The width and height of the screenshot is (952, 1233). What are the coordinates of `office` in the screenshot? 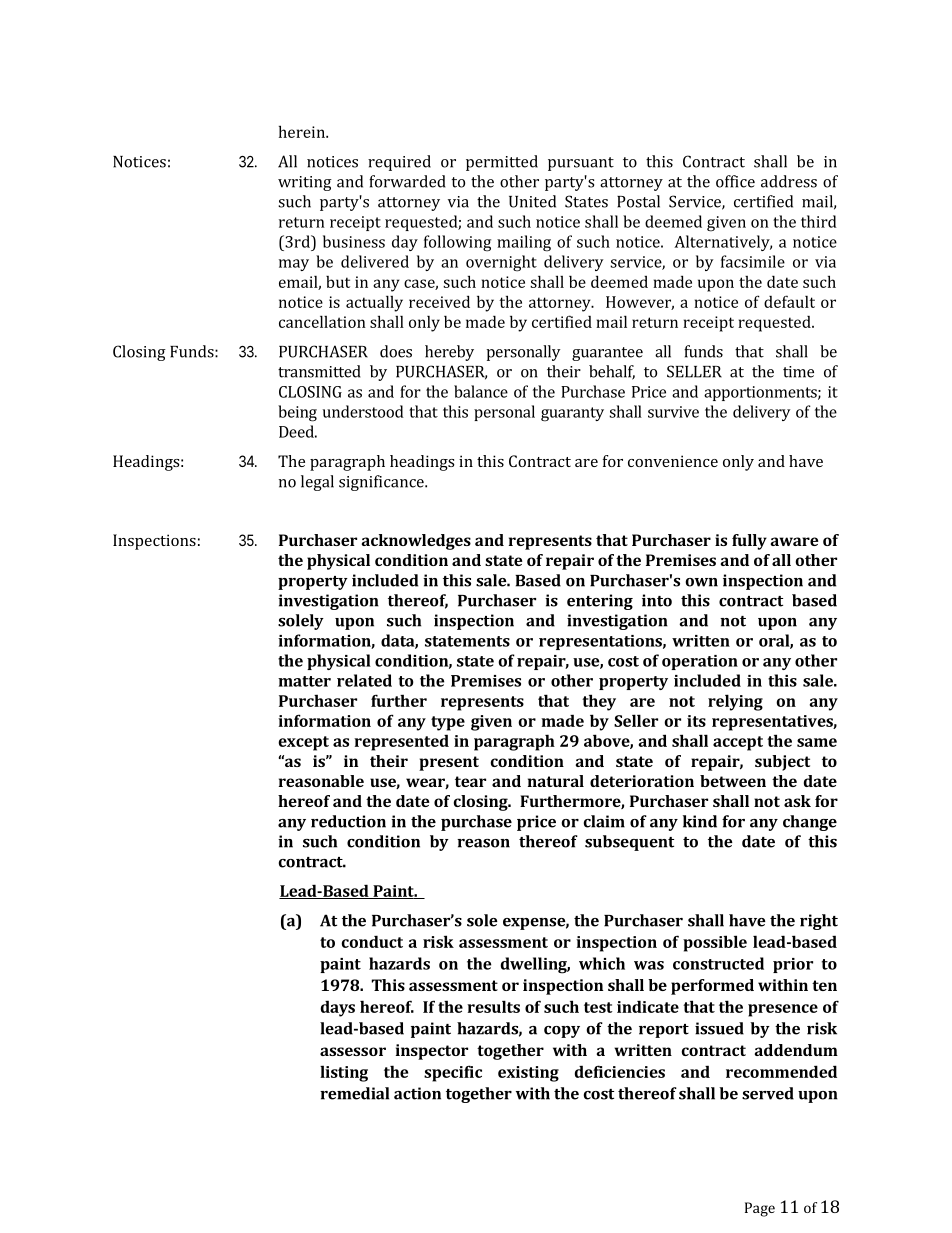 It's located at (735, 181).
